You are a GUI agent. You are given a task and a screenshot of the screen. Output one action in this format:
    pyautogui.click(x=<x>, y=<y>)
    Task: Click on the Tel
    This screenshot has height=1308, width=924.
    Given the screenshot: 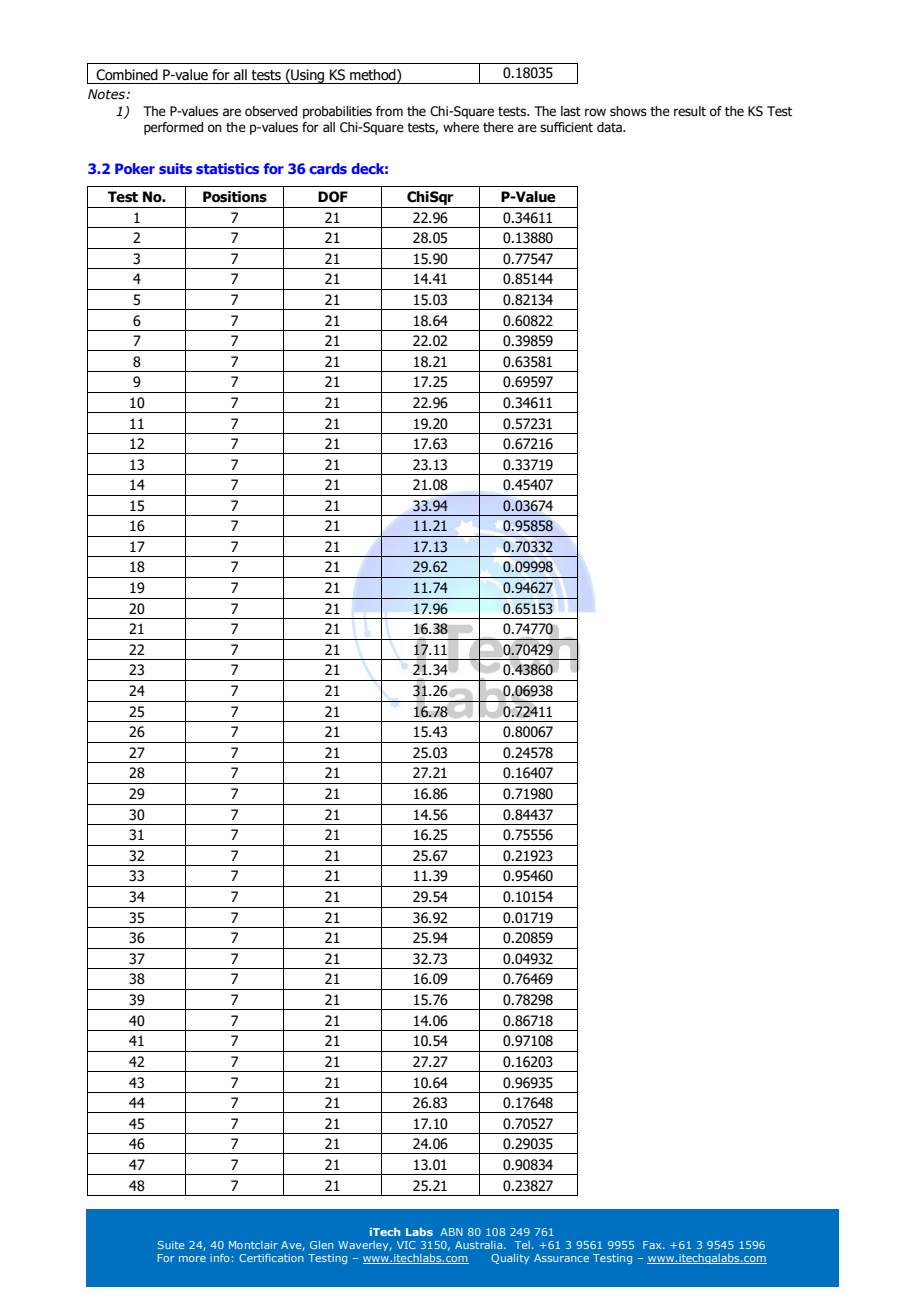 What is the action you would take?
    pyautogui.click(x=522, y=1245)
